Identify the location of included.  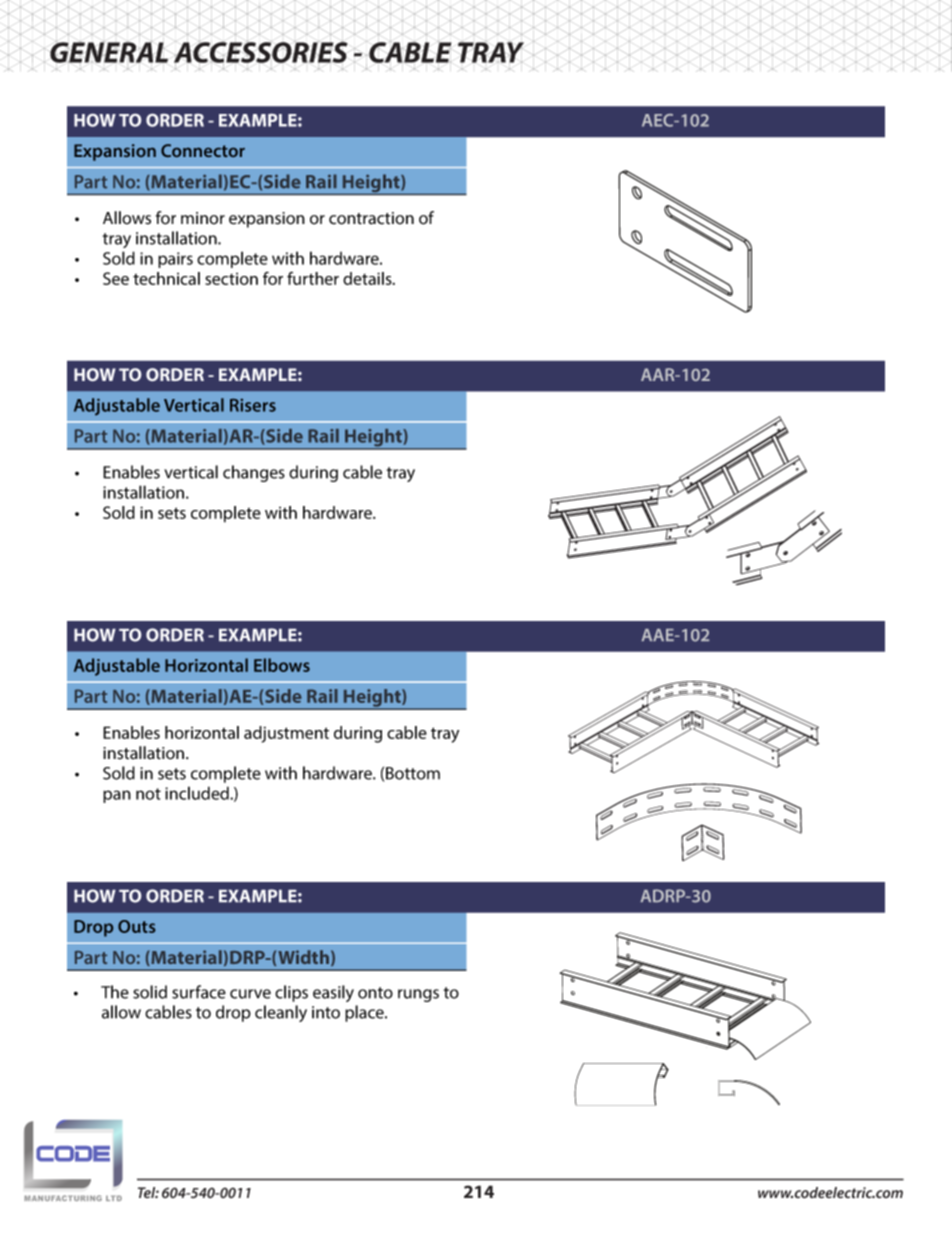
(198, 793).
